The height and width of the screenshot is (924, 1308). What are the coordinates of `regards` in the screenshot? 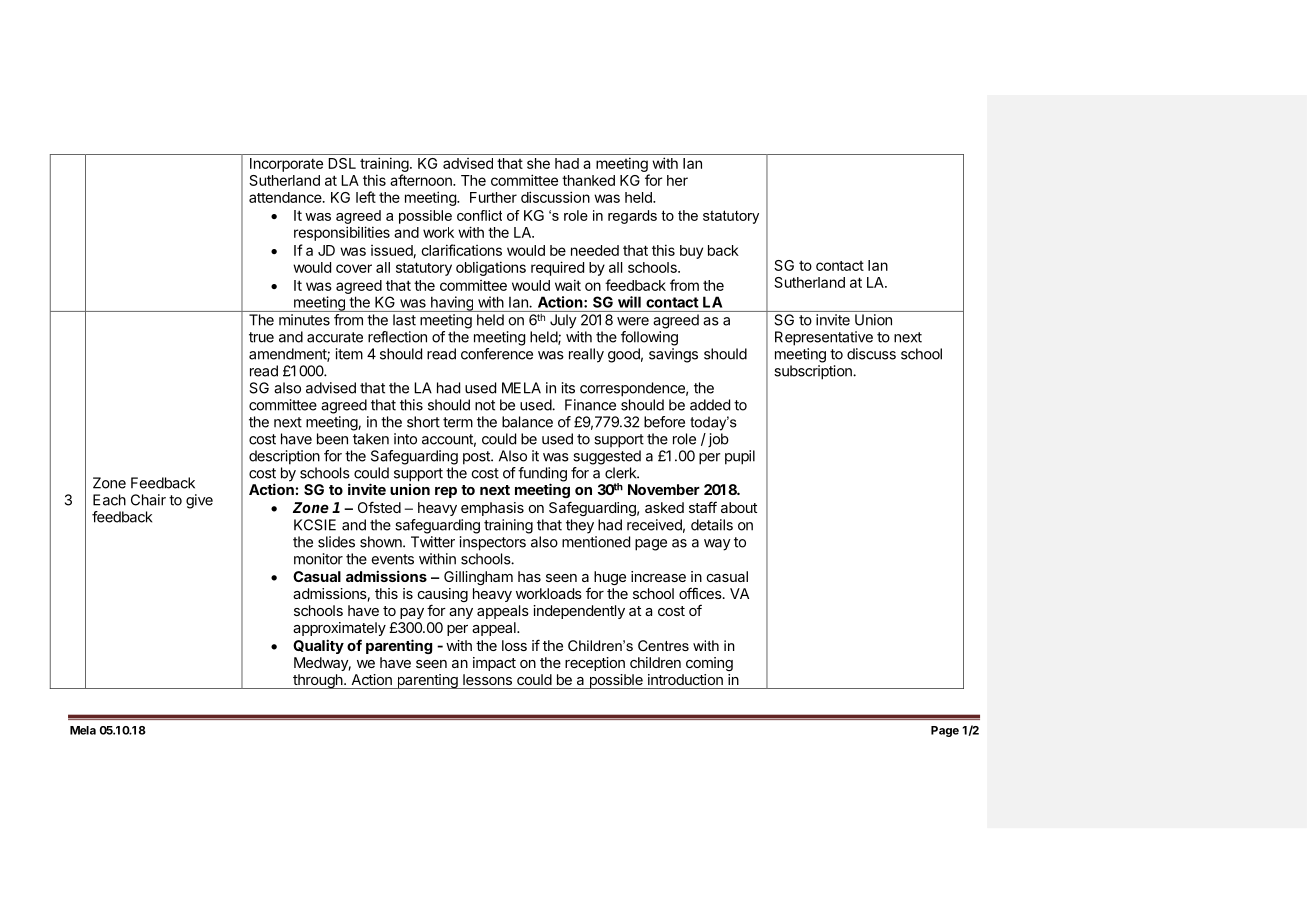 It's located at (632, 217).
